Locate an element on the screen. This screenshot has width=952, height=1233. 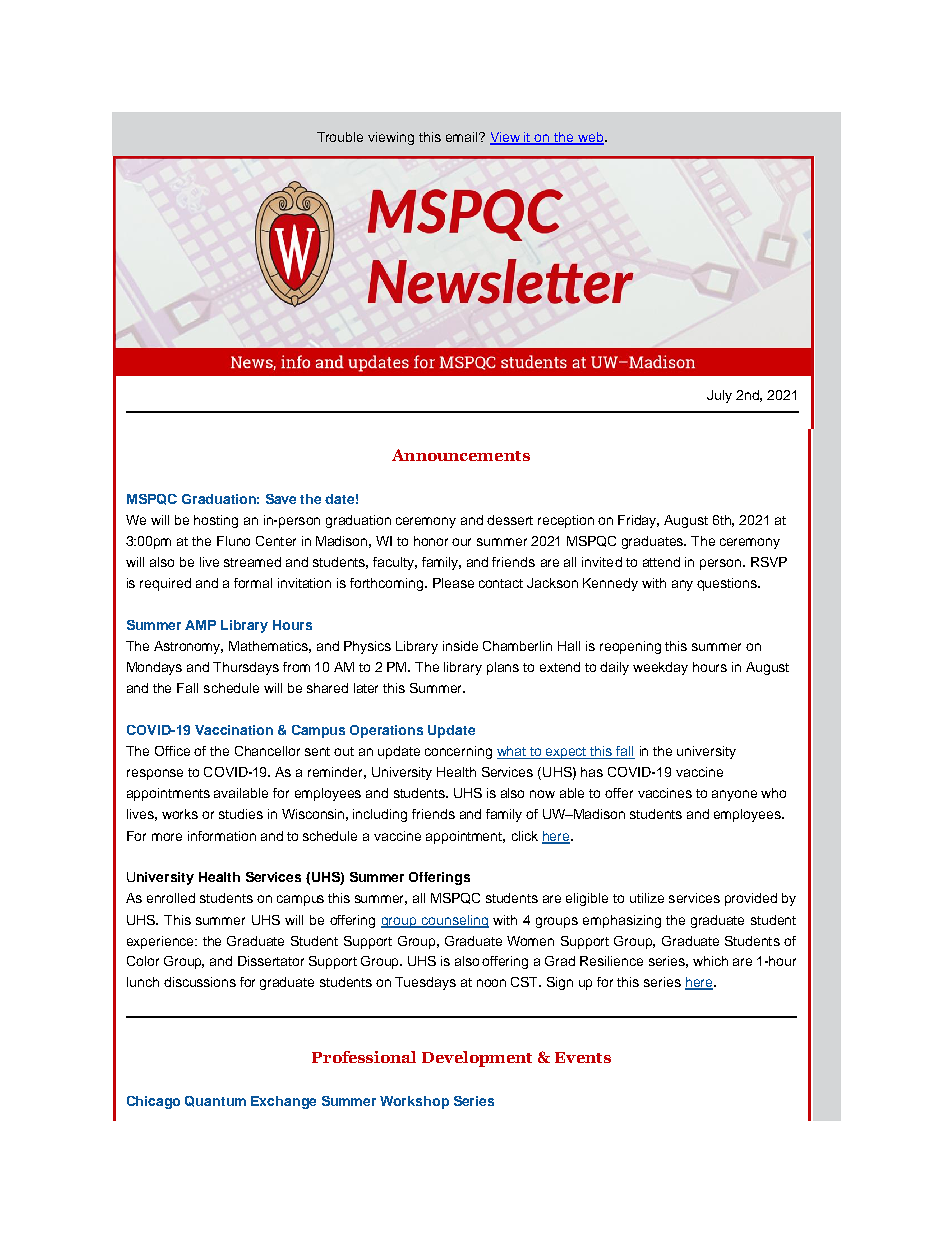
Friday is located at coordinates (638, 521).
